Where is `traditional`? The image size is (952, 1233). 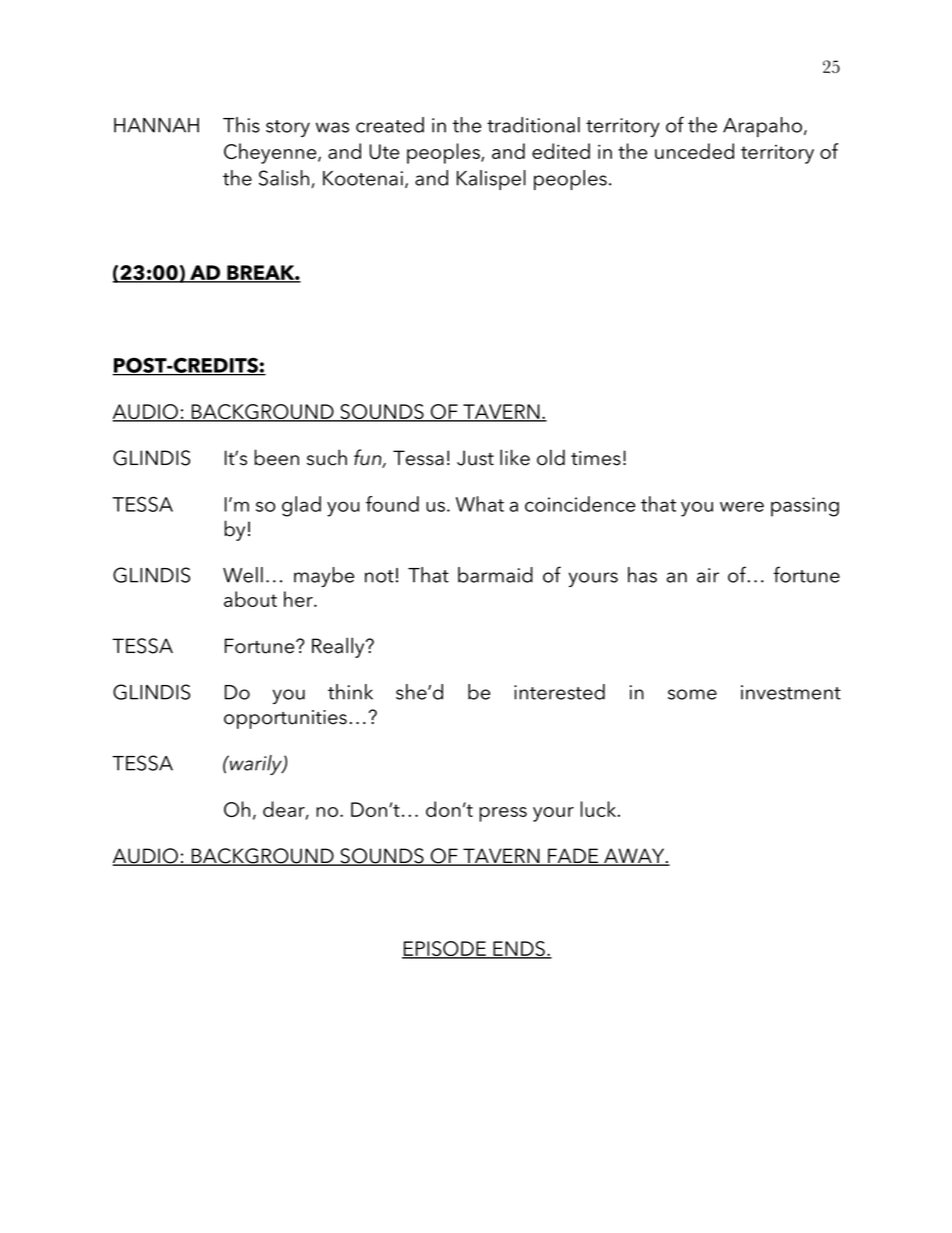 traditional is located at coordinates (533, 125).
